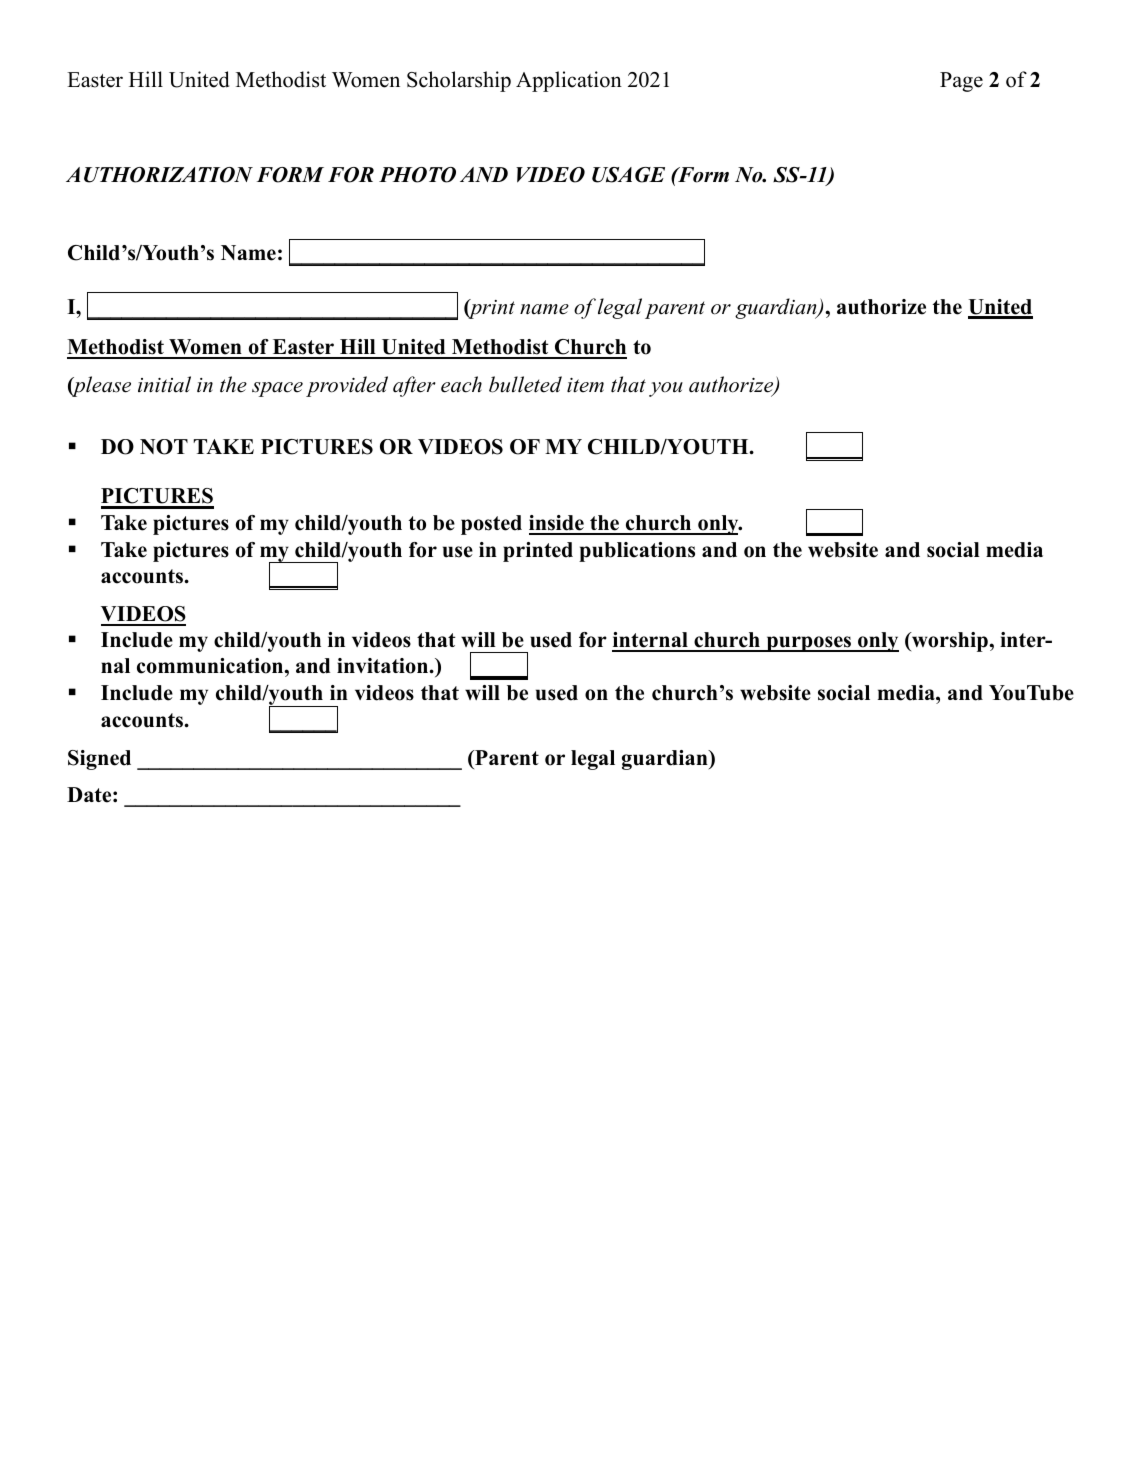 The width and height of the page is (1141, 1477). I want to click on USAGE, so click(628, 175).
